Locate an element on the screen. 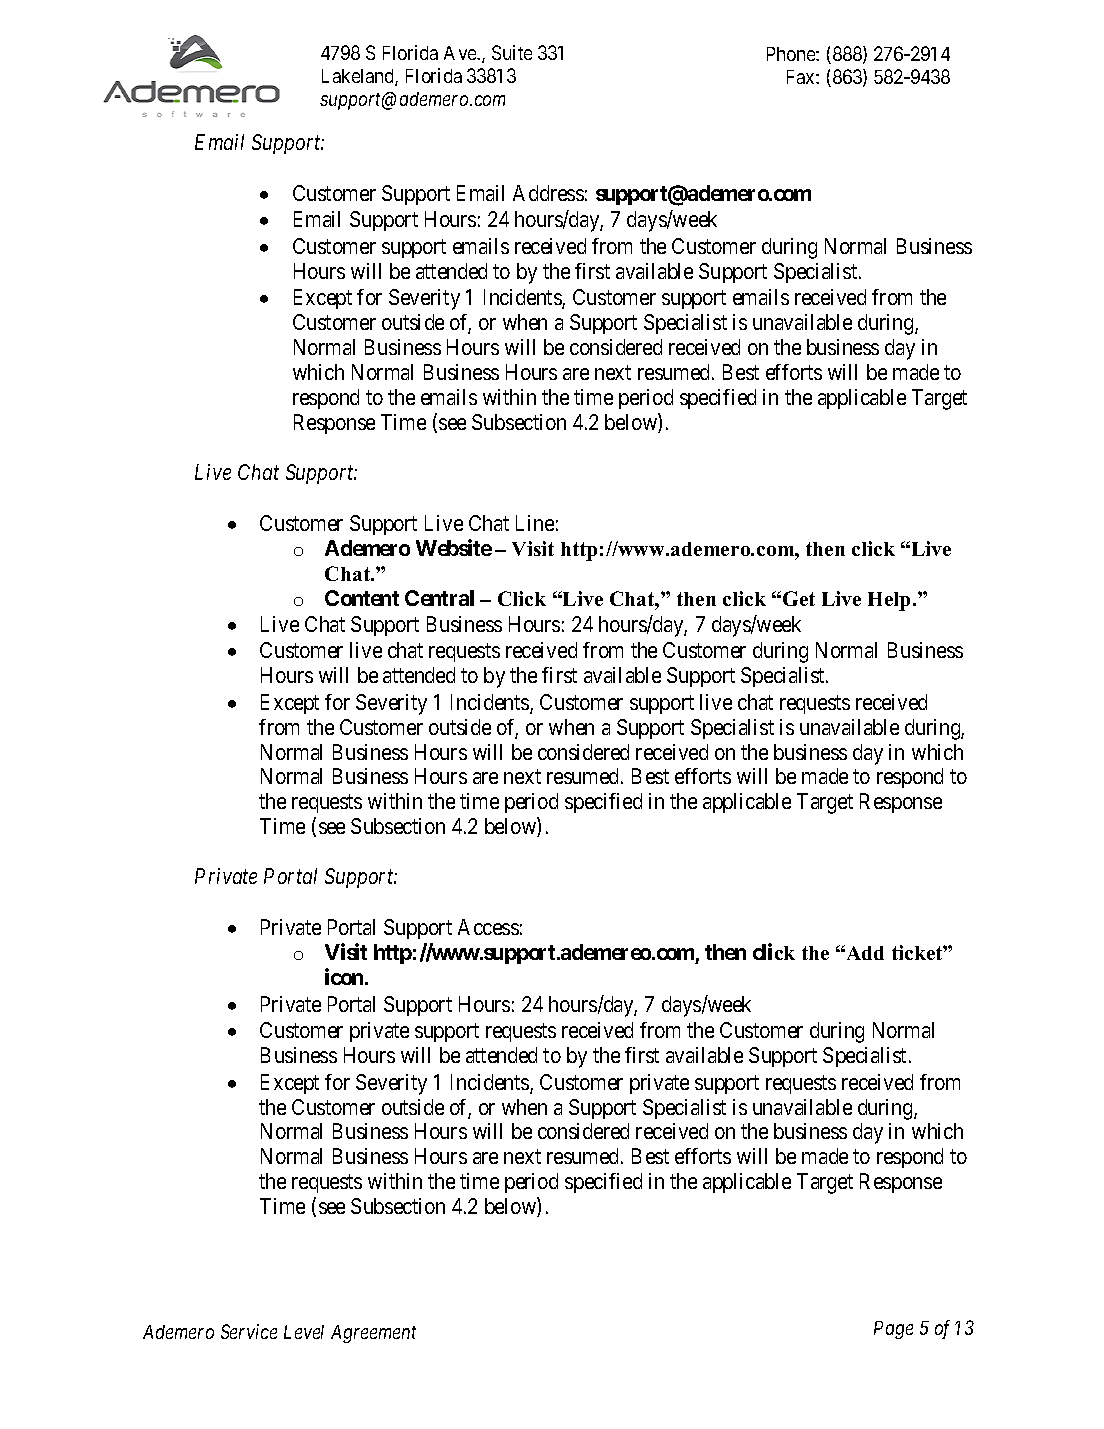 This screenshot has width=1104, height=1429. Level is located at coordinates (304, 1332).
